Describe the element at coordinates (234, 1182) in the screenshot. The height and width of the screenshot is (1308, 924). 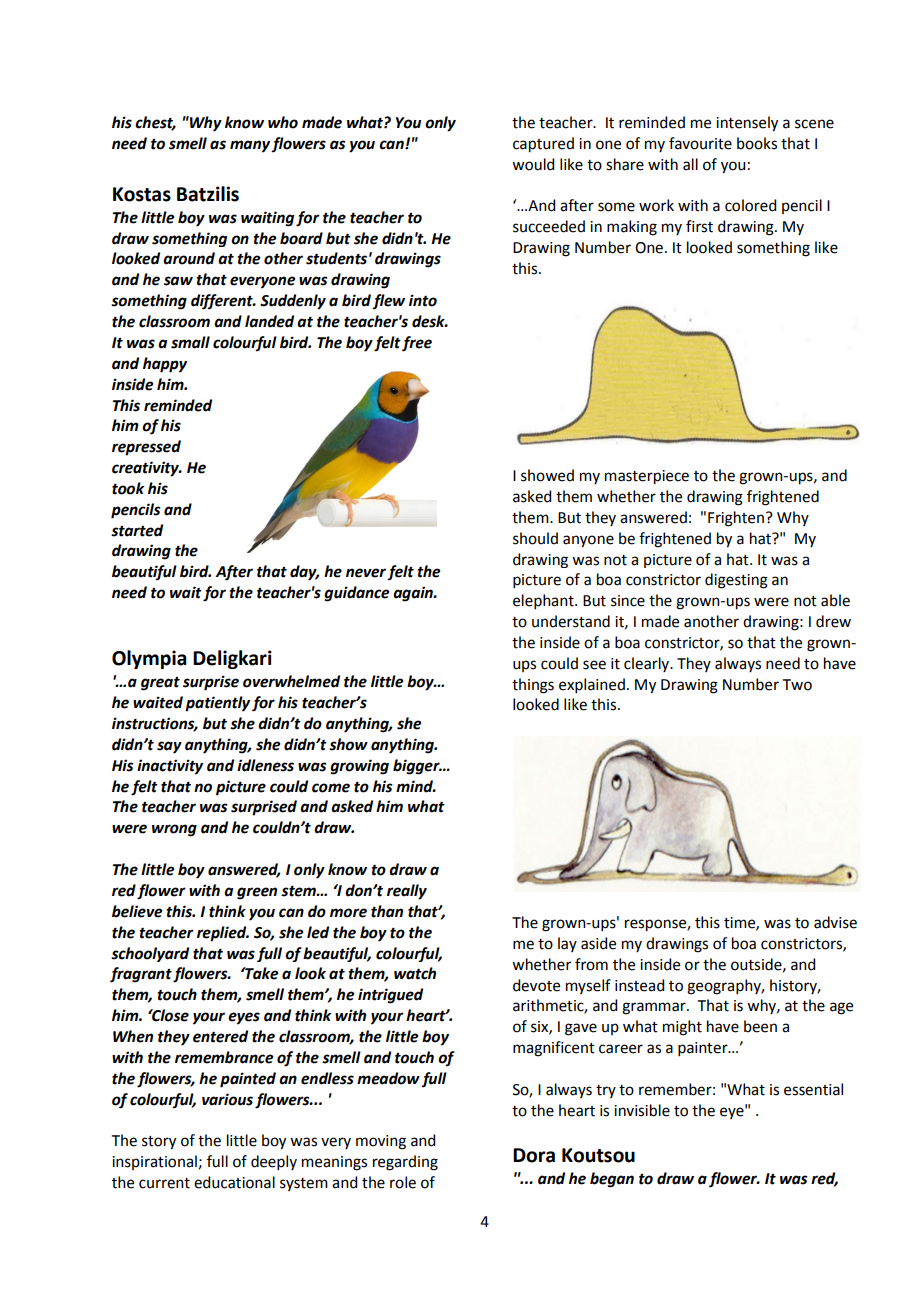
I see `educational` at that location.
